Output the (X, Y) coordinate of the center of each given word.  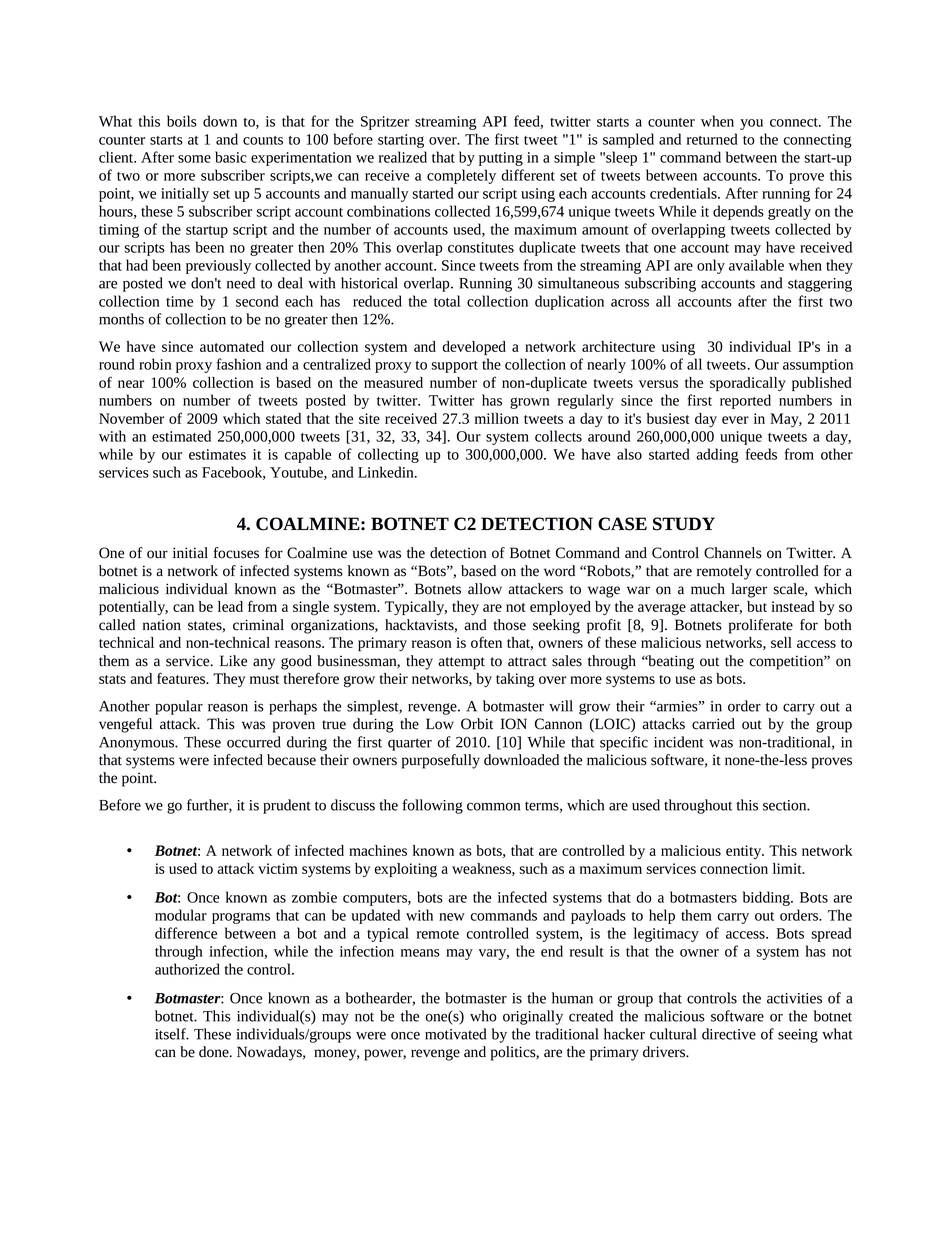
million (497, 418)
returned (712, 139)
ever (735, 420)
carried (713, 724)
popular (179, 707)
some (194, 159)
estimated (181, 436)
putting (501, 159)
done (215, 1052)
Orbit (477, 724)
